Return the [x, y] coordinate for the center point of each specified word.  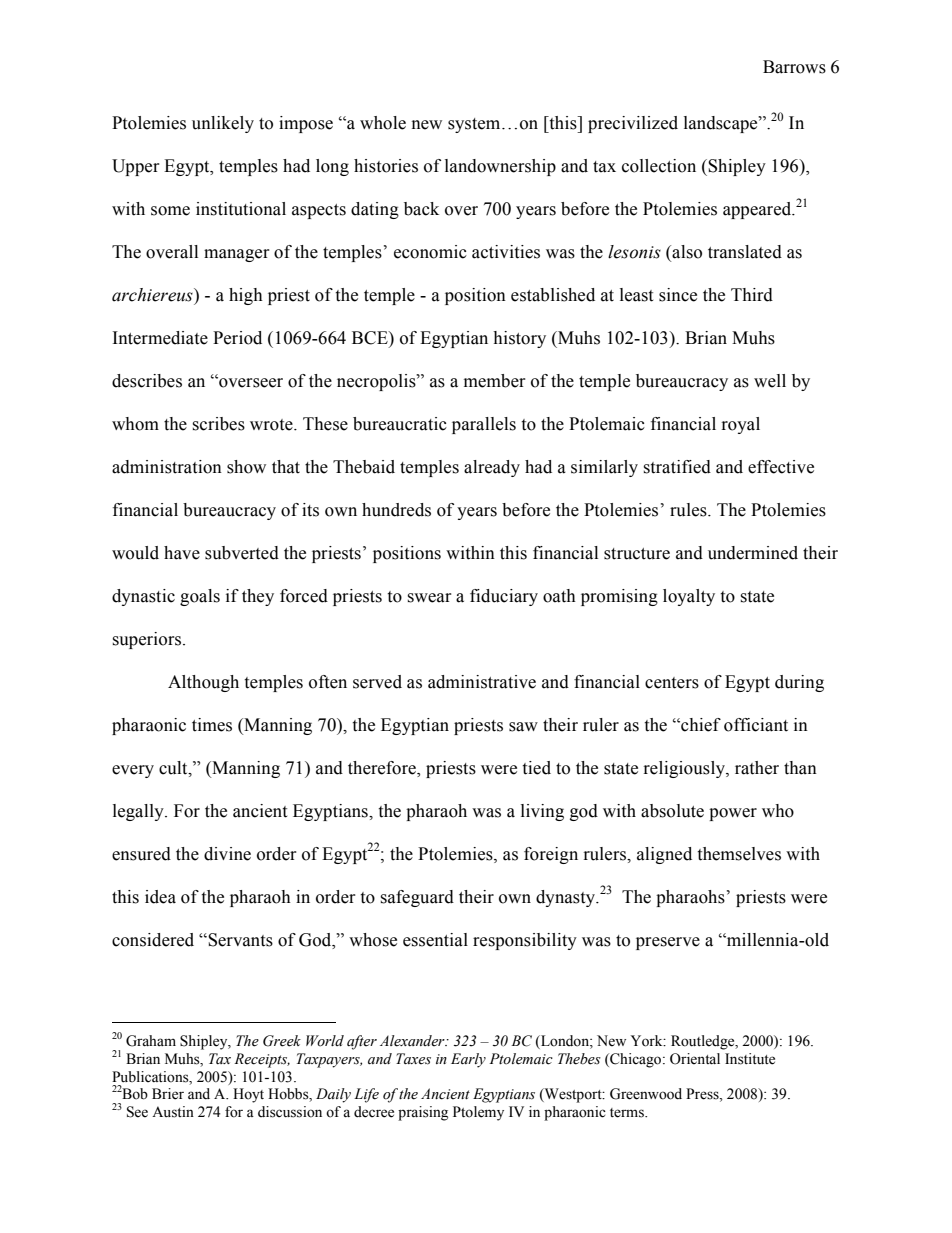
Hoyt [248, 1095]
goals [200, 597]
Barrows [794, 67]
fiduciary [504, 597]
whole [383, 123]
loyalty [689, 597]
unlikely [223, 124]
